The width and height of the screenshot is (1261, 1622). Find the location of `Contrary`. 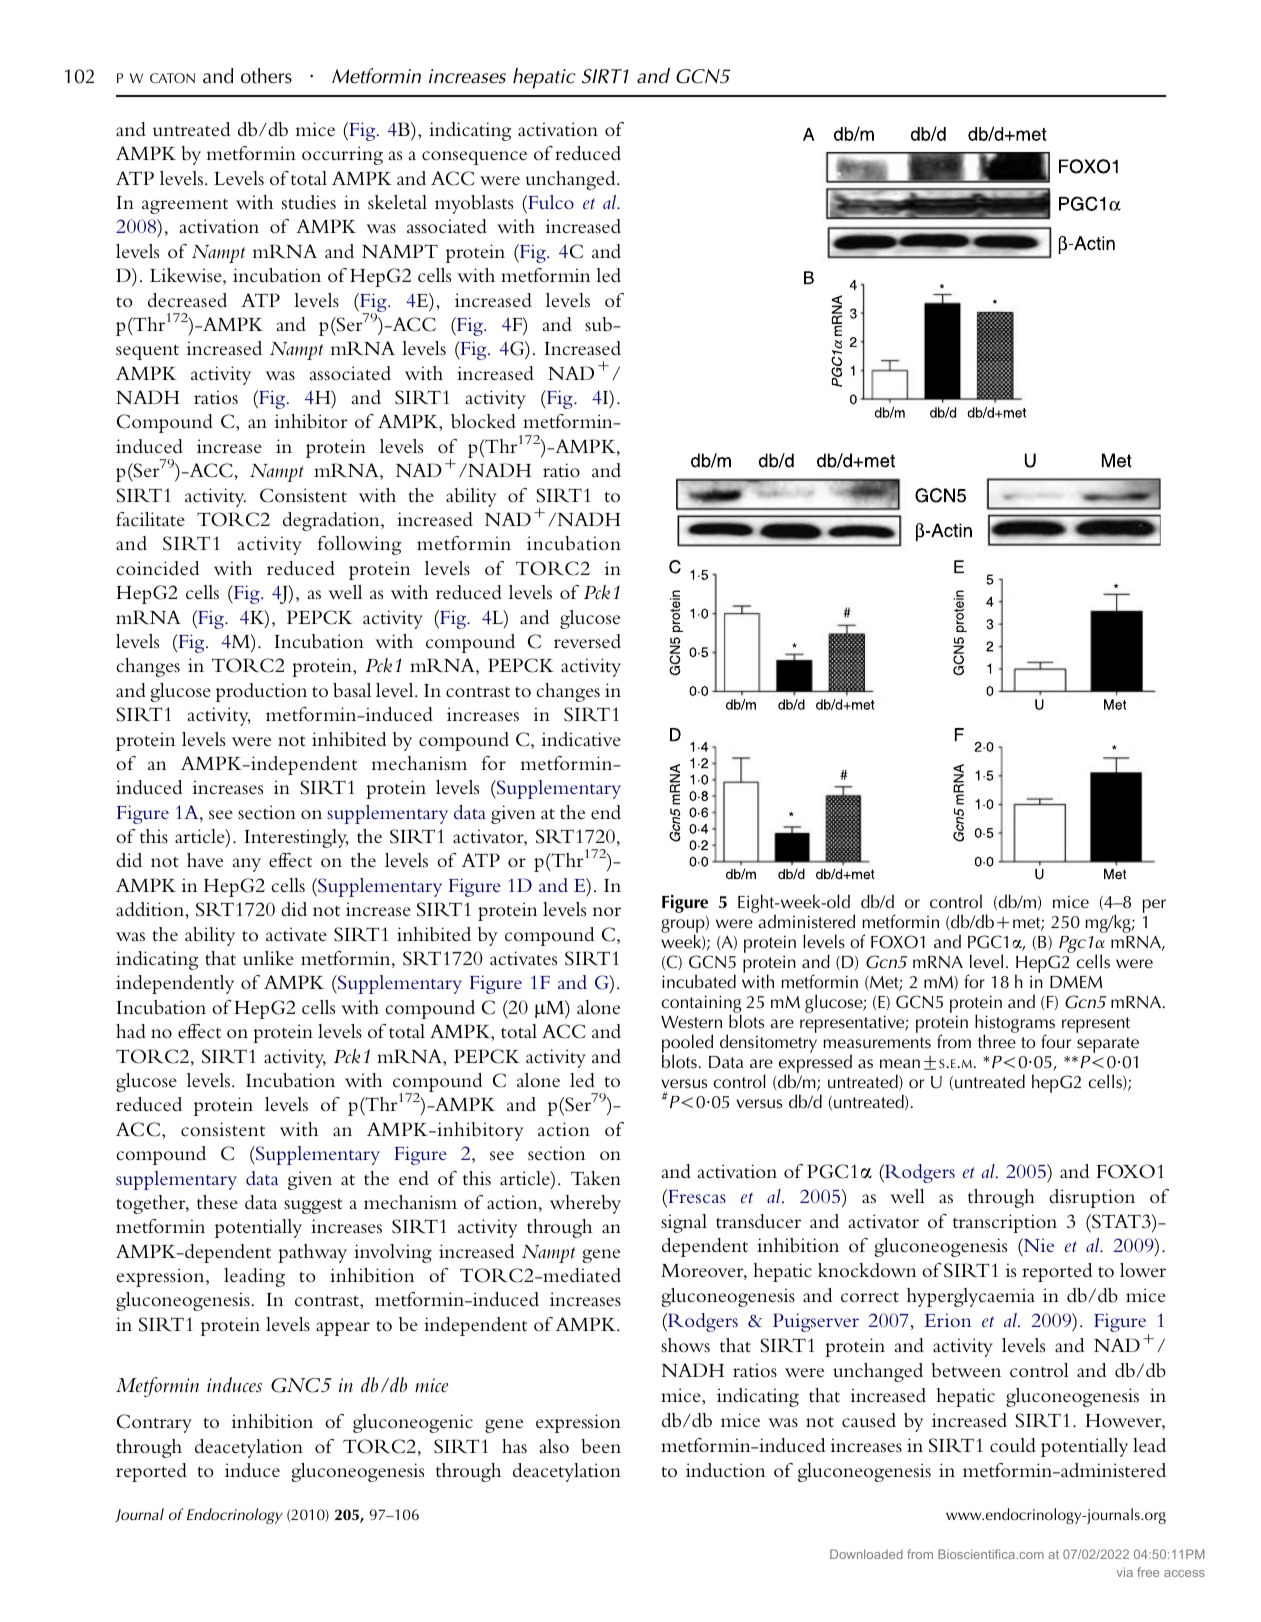

Contrary is located at coordinates (154, 1423).
